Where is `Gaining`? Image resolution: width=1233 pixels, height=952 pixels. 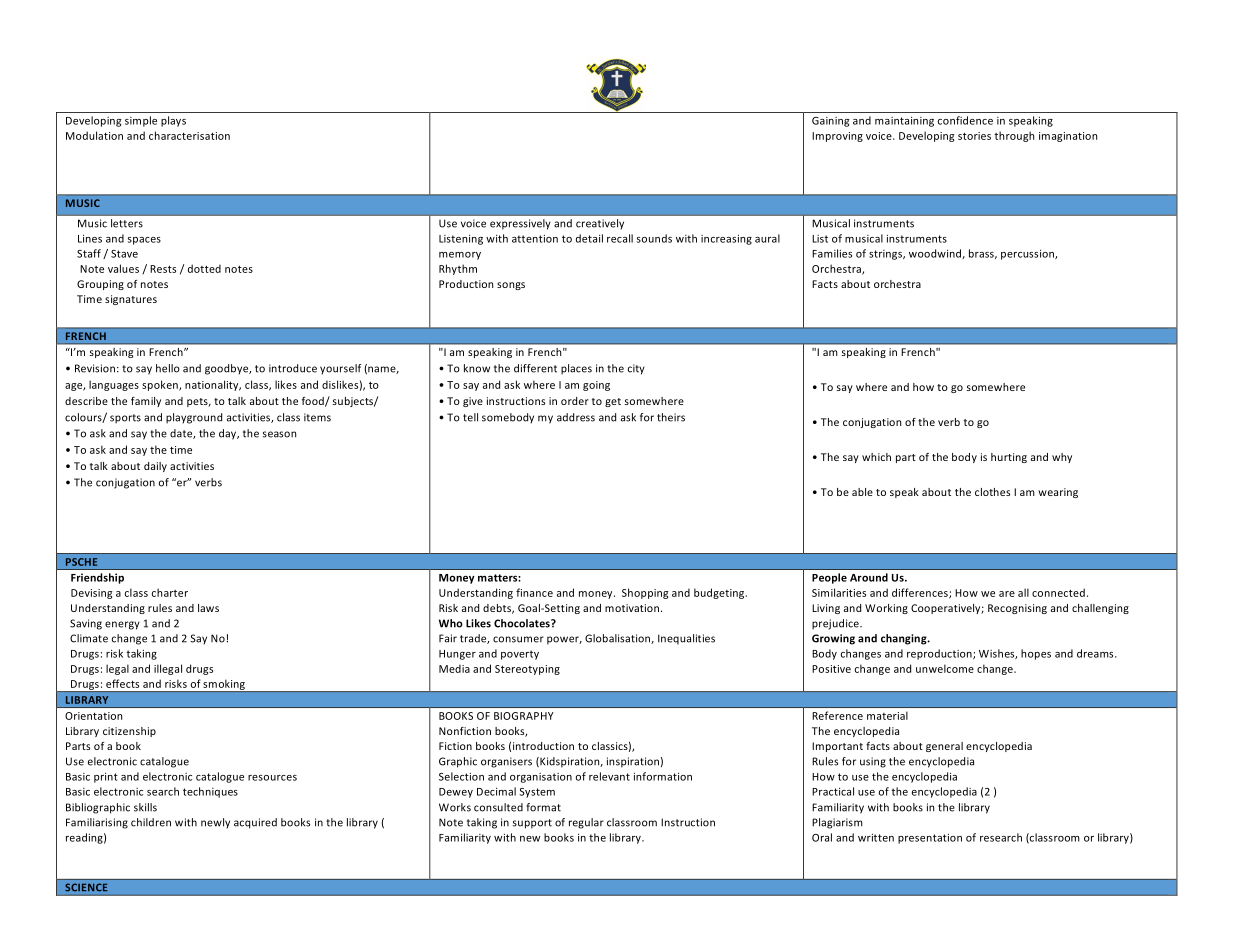 Gaining is located at coordinates (830, 122).
